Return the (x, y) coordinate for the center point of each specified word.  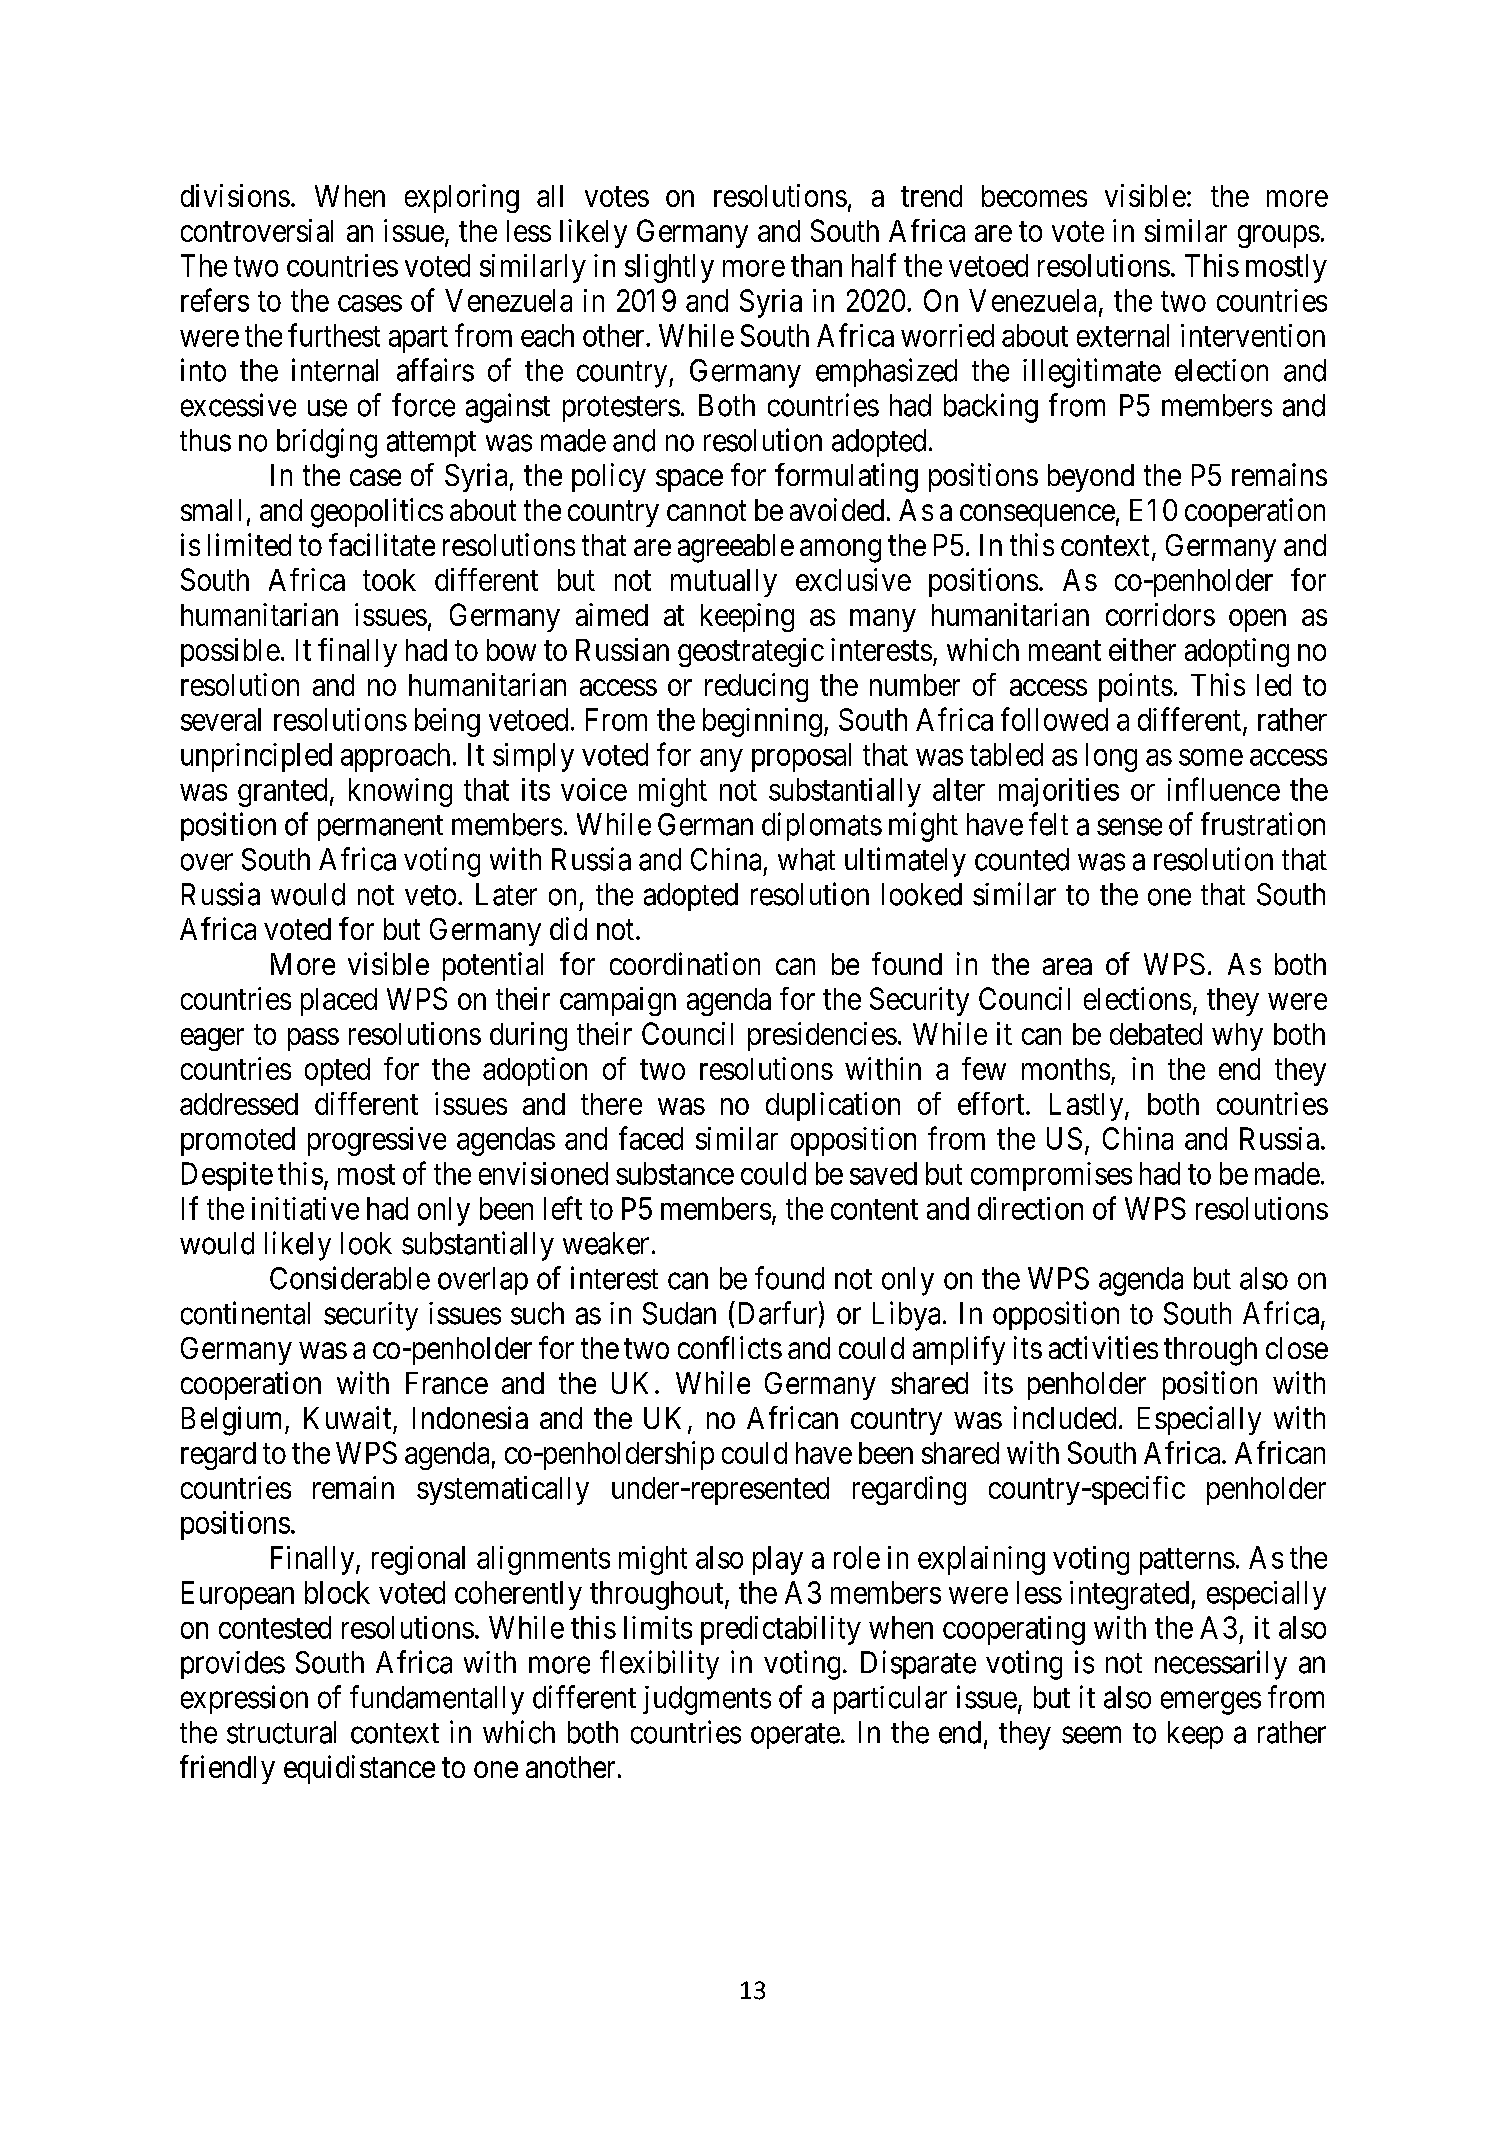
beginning (762, 722)
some (1211, 757)
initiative (305, 1208)
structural (281, 1732)
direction (1030, 1208)
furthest (334, 335)
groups (1279, 236)
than (816, 265)
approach (395, 757)
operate (795, 1736)
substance (675, 1173)
